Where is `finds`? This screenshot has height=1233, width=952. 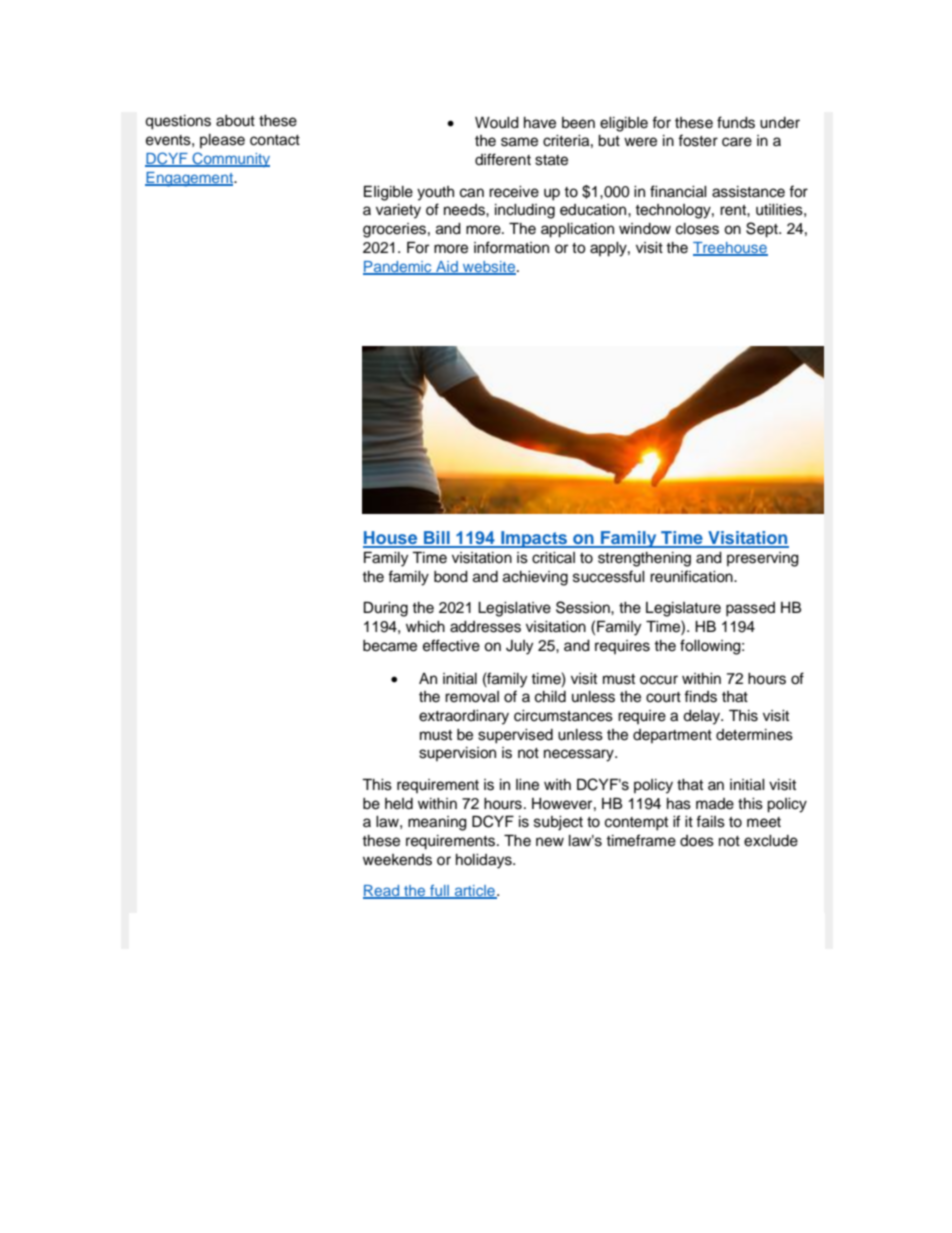 finds is located at coordinates (700, 696).
